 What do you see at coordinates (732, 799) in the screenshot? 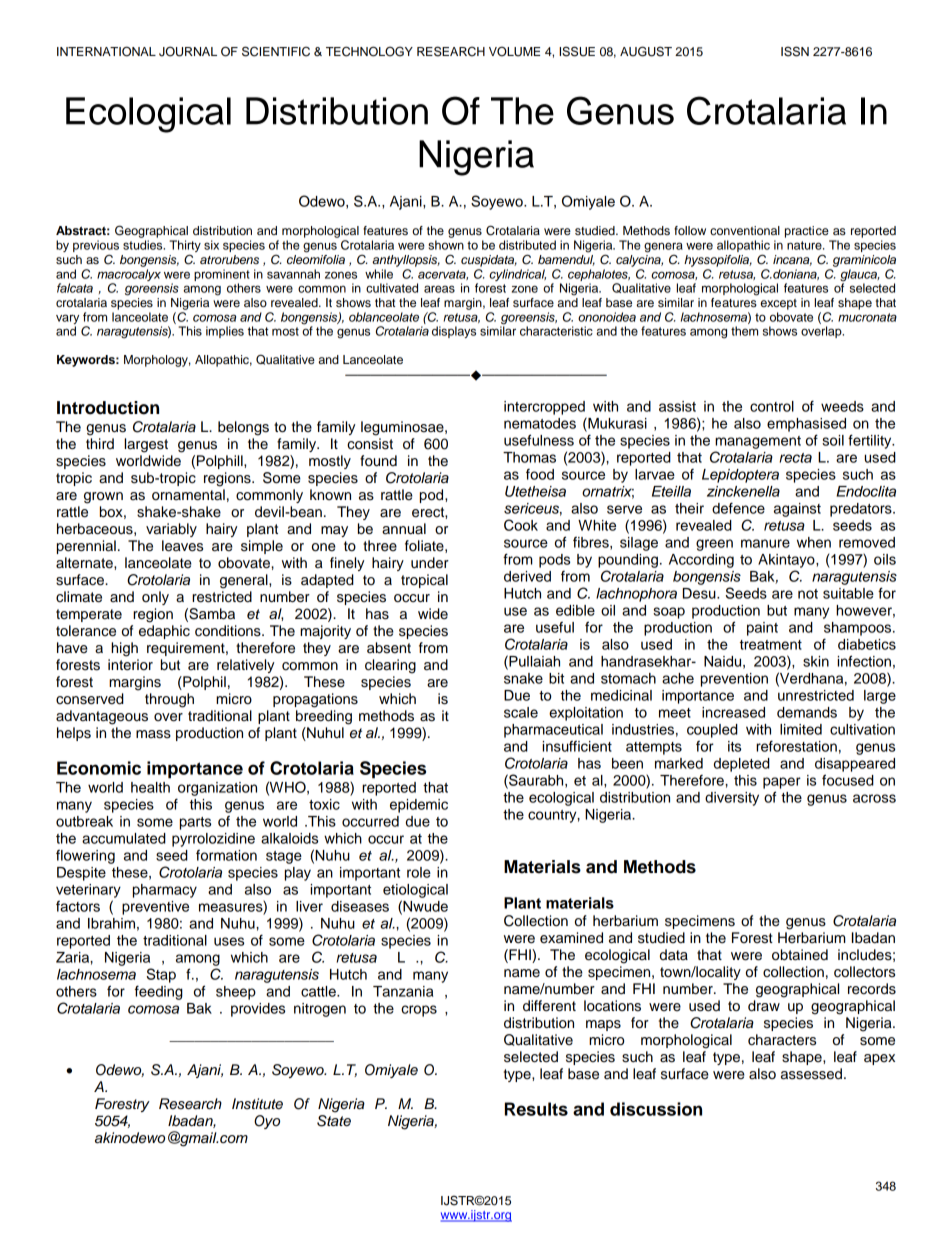
I see `diversity` at bounding box center [732, 799].
